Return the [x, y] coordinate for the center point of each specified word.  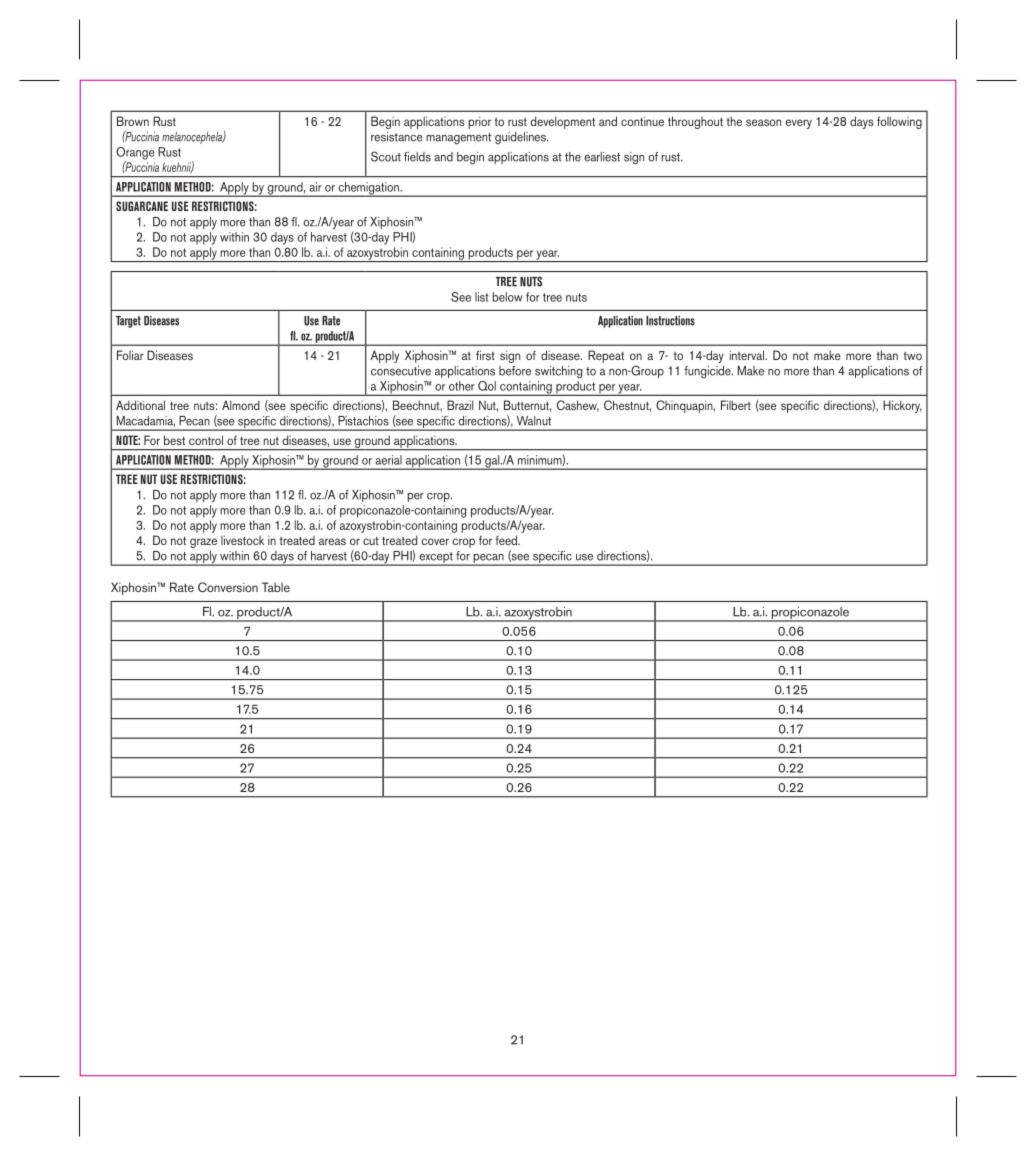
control [206, 440]
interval [748, 355]
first [485, 355]
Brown [133, 121]
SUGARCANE [142, 206]
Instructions [670, 321]
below [508, 297]
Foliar [130, 355]
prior [479, 122]
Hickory [902, 406]
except [436, 559]
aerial [388, 460]
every [798, 124]
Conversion [228, 587]
